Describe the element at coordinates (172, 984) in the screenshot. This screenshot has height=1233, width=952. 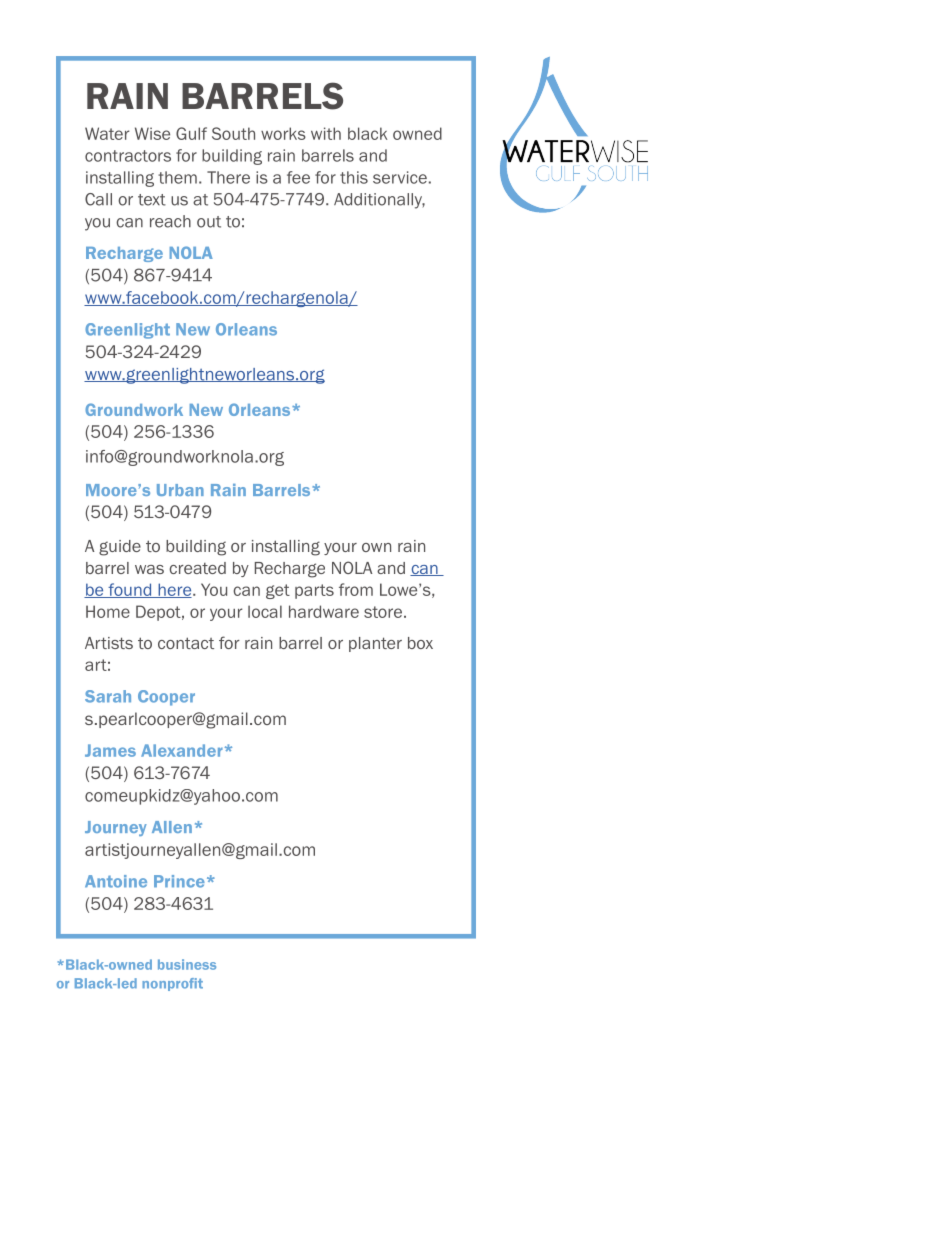
I see `nonprofit` at that location.
